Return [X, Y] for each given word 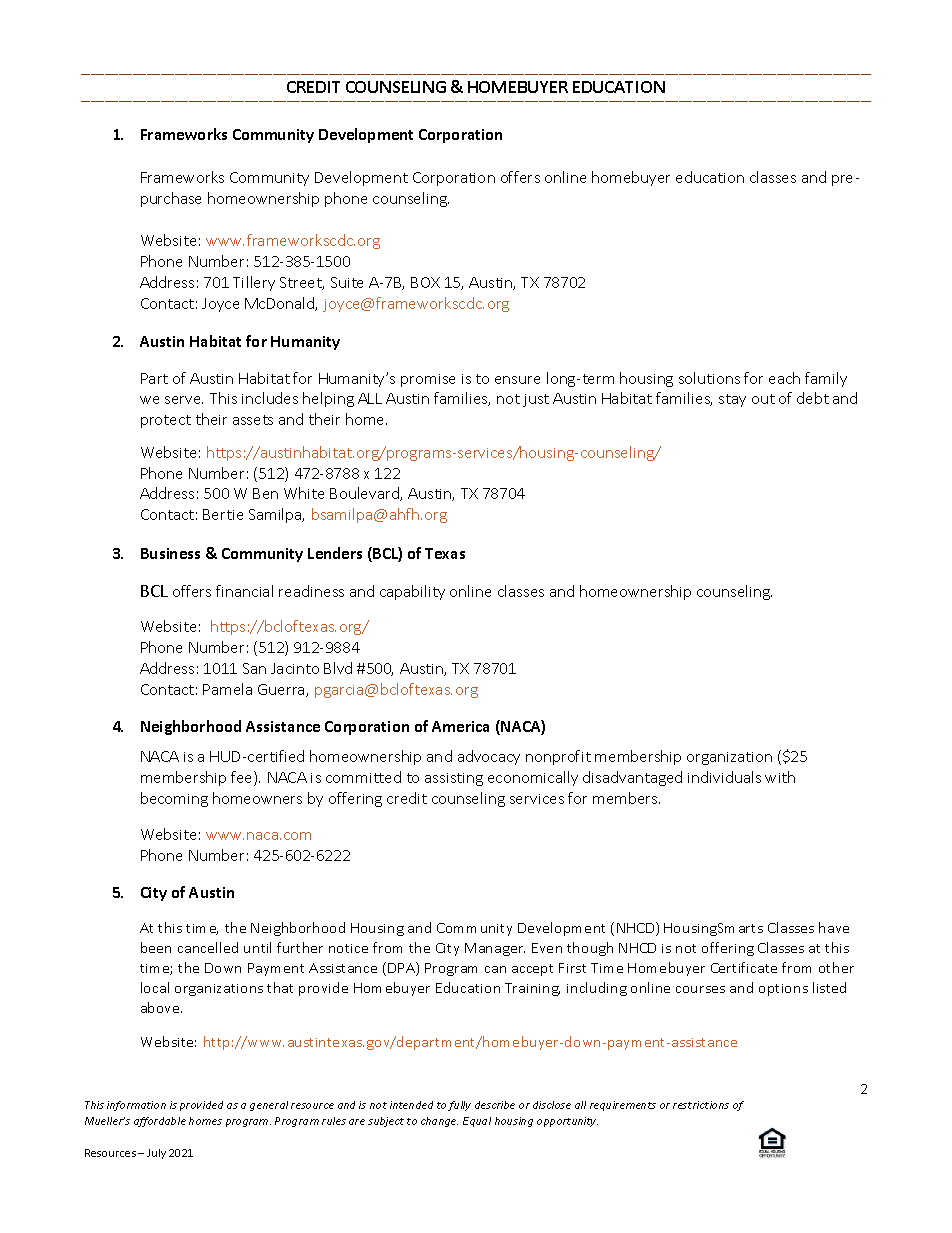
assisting [454, 779]
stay [732, 400]
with [780, 777]
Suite [347, 282]
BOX [425, 282]
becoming [174, 799]
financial [244, 591]
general [269, 1106]
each [784, 378]
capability [412, 592]
